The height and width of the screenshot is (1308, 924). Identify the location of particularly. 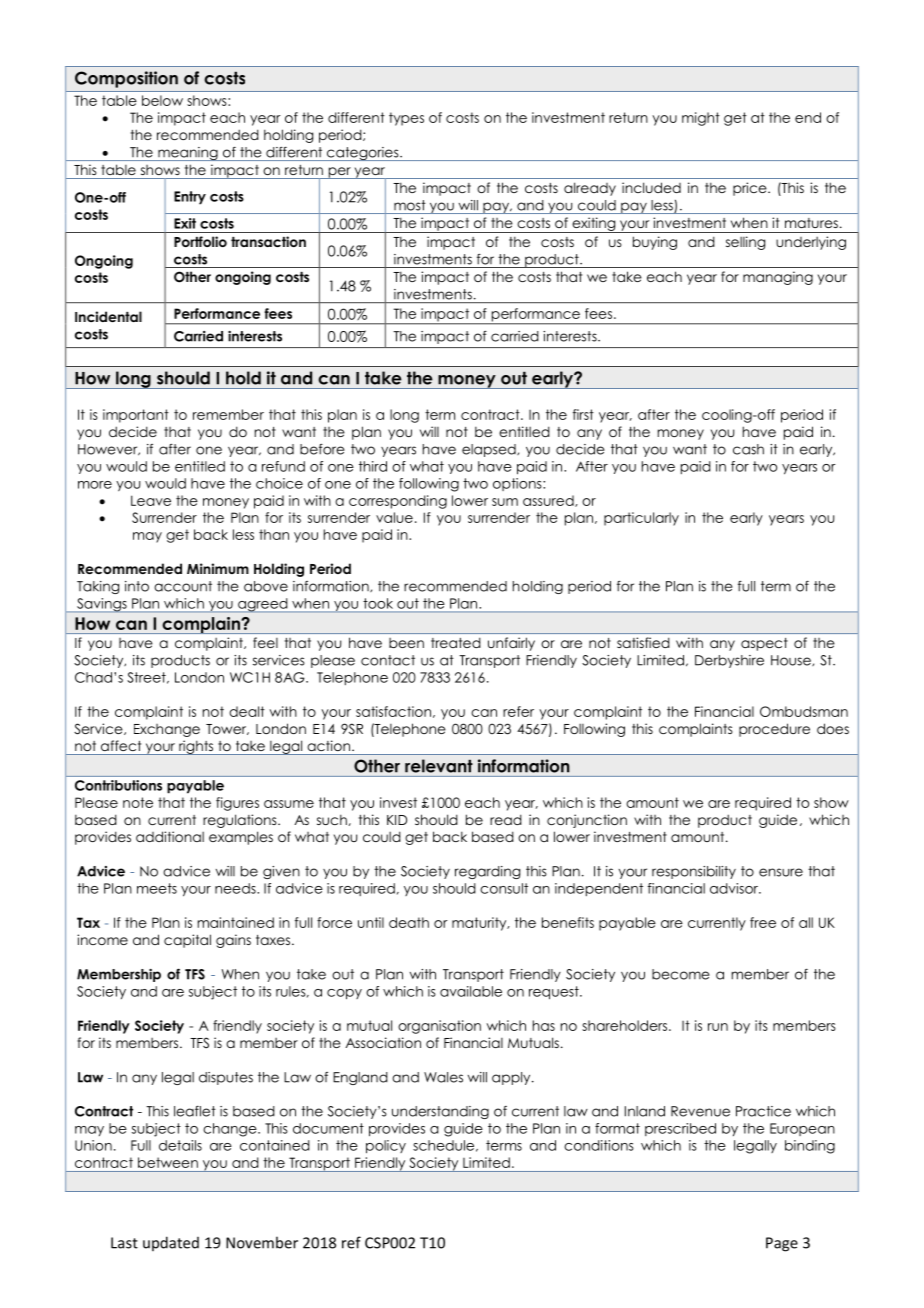
(641, 519).
